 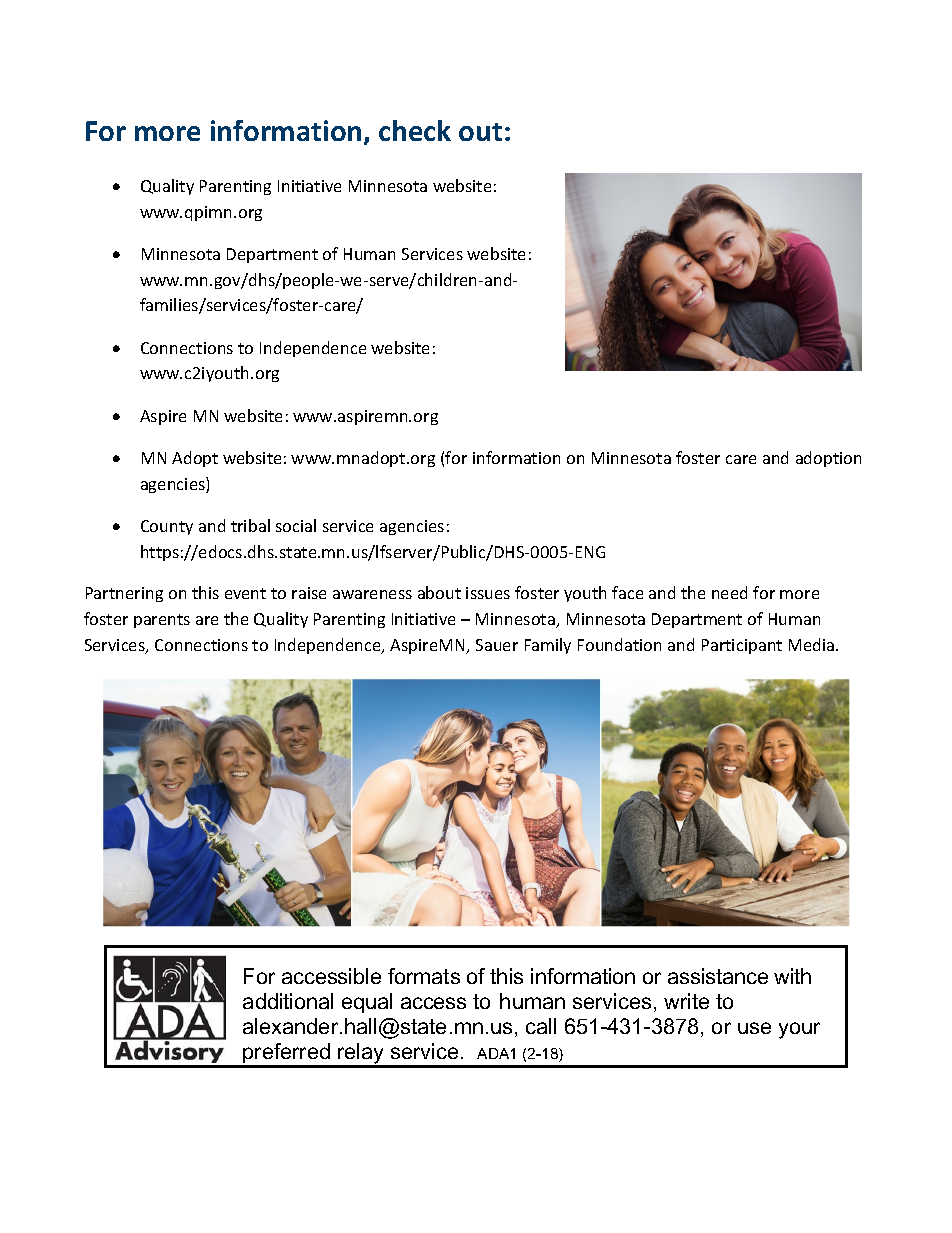 I want to click on social, so click(x=296, y=525).
